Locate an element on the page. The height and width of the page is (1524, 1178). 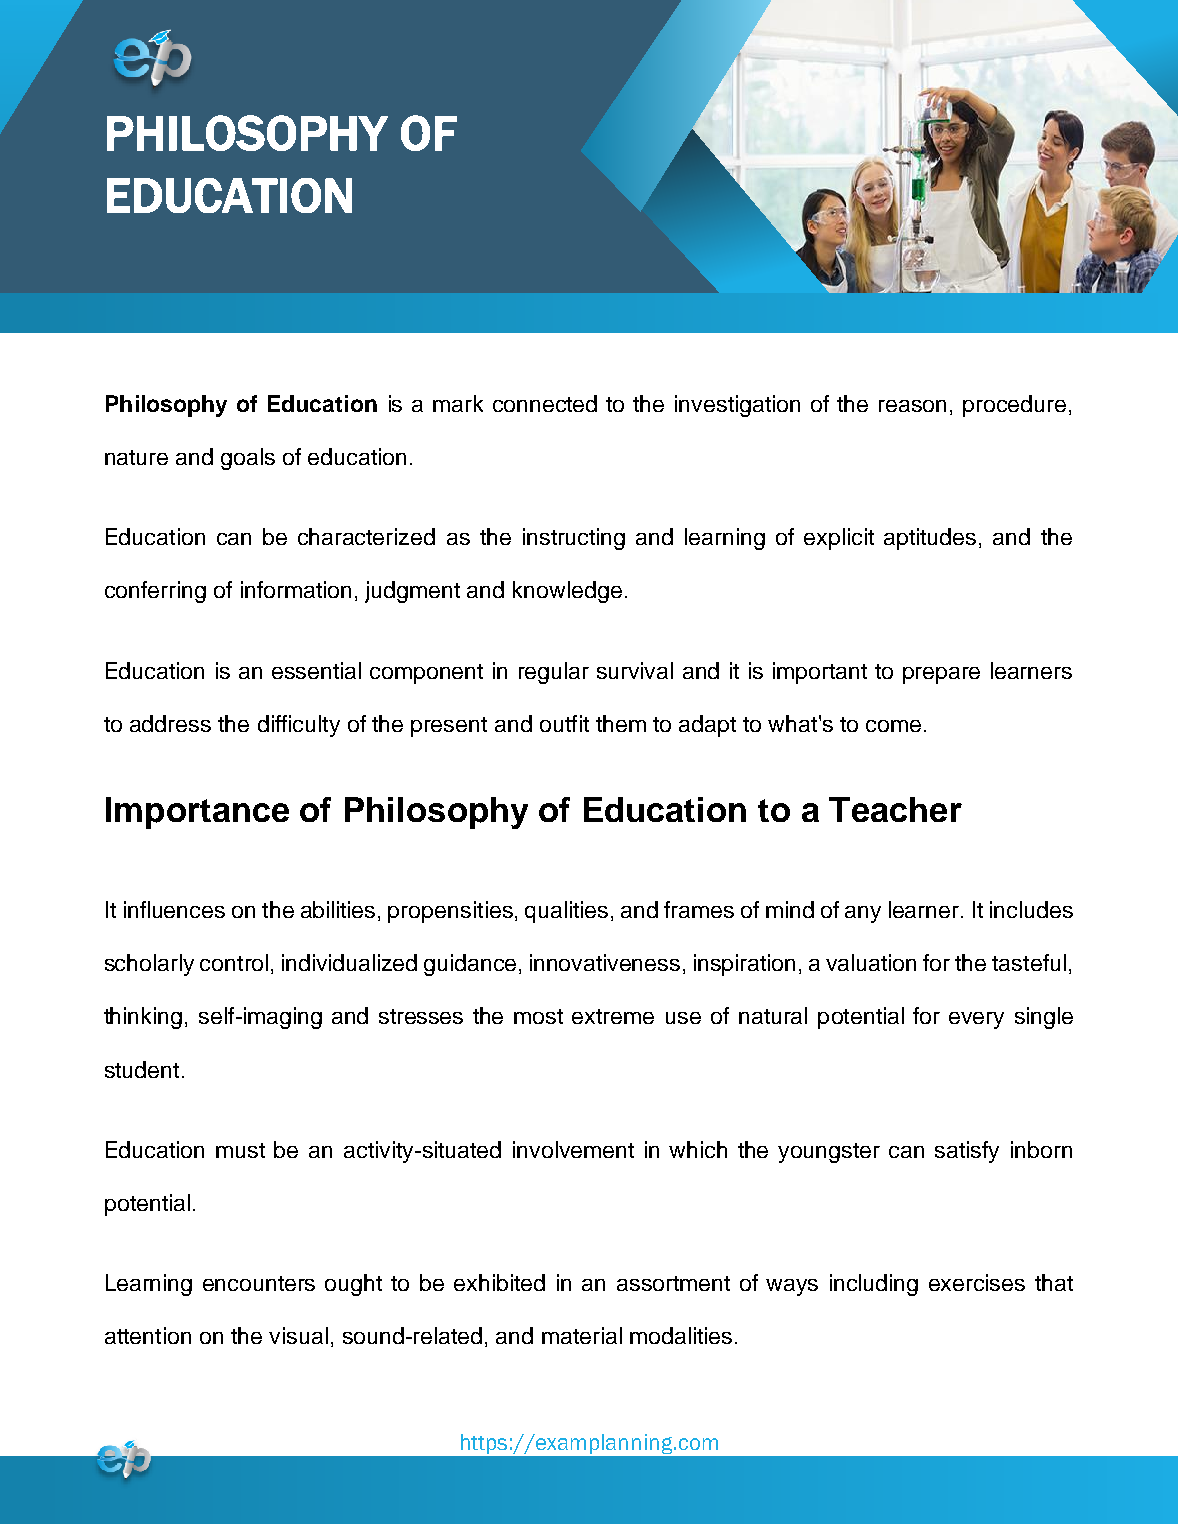
student is located at coordinates (142, 1069).
